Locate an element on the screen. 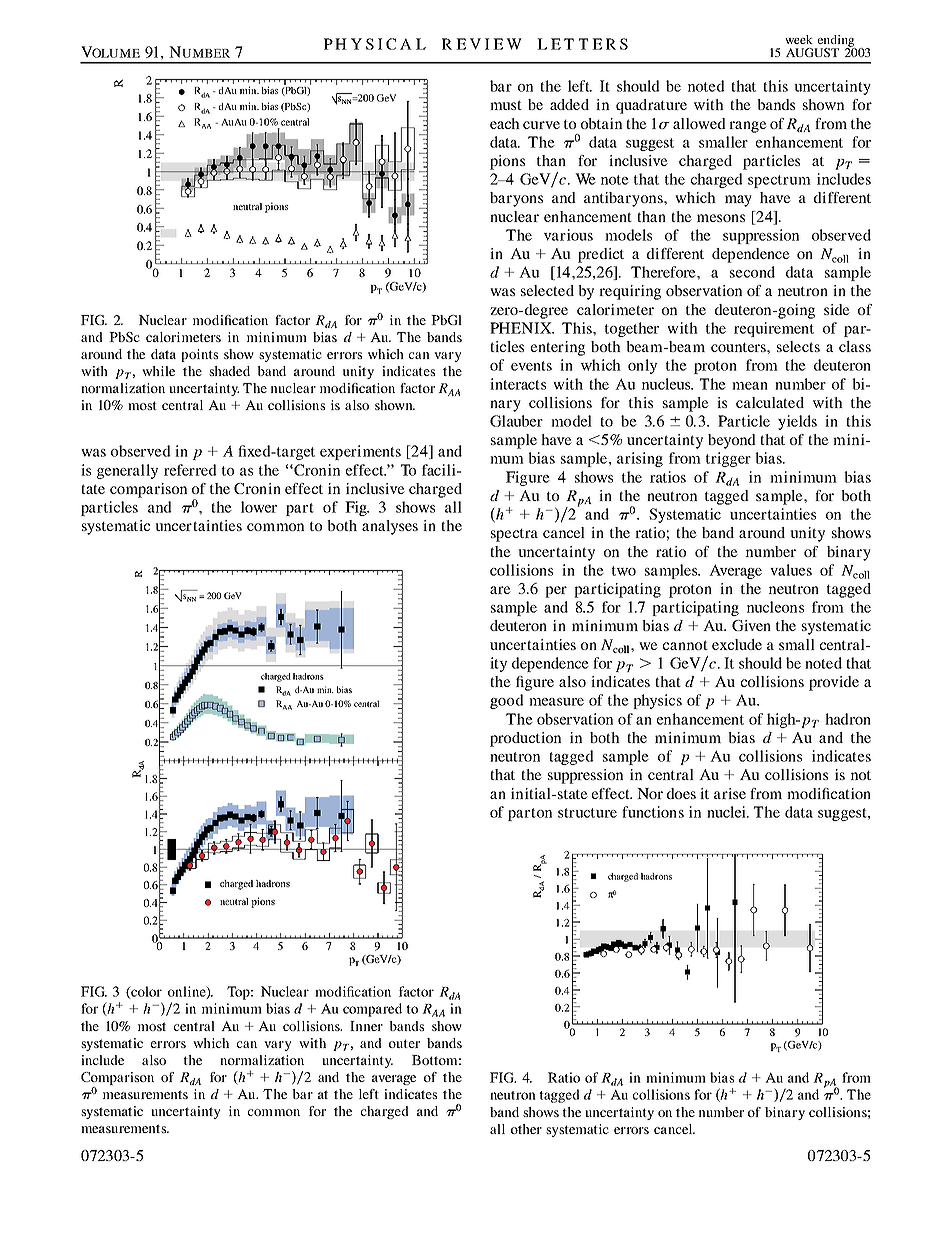  nuclei is located at coordinates (728, 812).
